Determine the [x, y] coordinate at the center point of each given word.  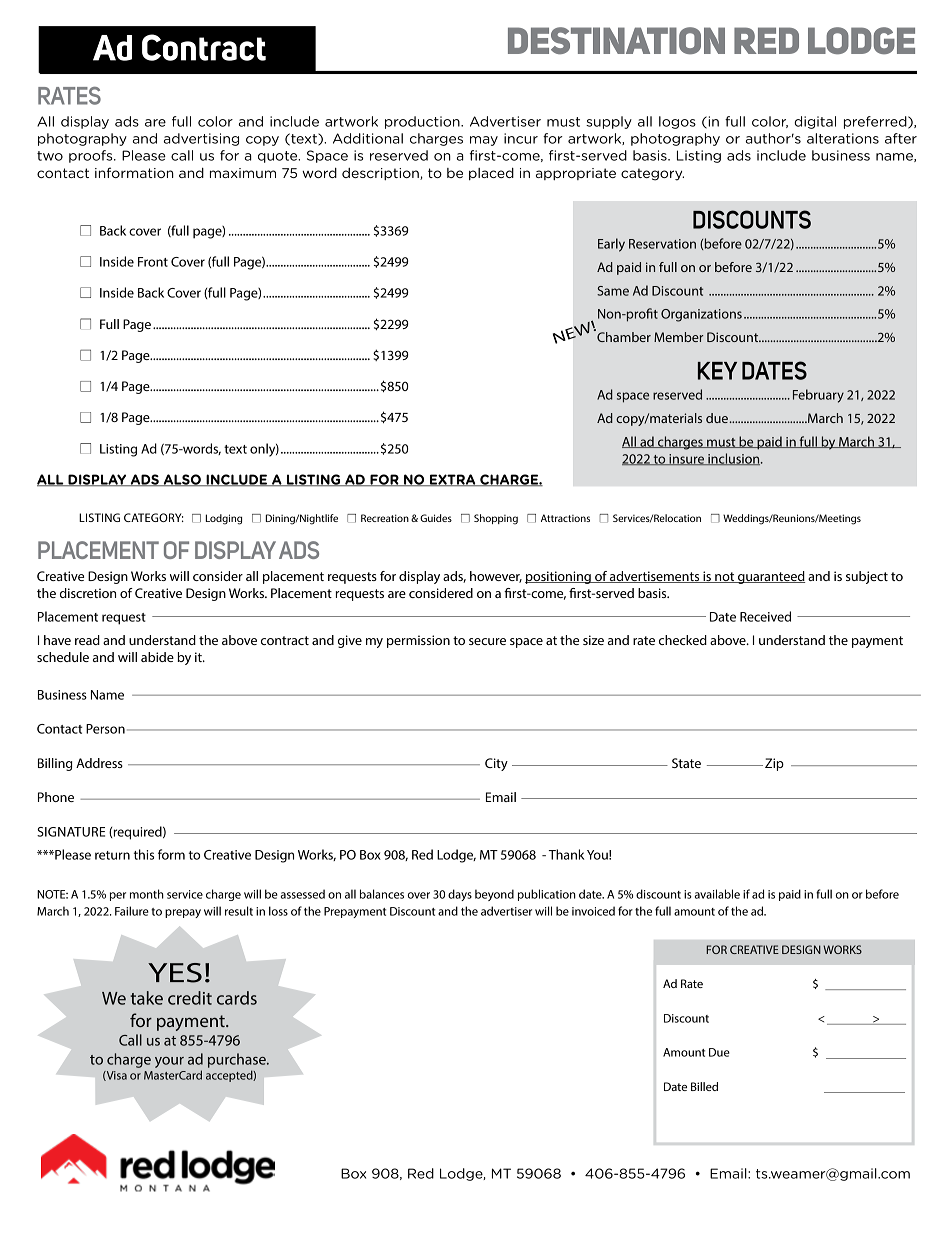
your [169, 1062]
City [496, 764]
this [144, 854]
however [496, 577]
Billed [704, 1086]
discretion [88, 593]
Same [613, 291]
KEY [717, 371]
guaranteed [770, 577]
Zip [774, 764]
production [423, 122]
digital [815, 122]
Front [153, 262]
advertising [201, 139]
